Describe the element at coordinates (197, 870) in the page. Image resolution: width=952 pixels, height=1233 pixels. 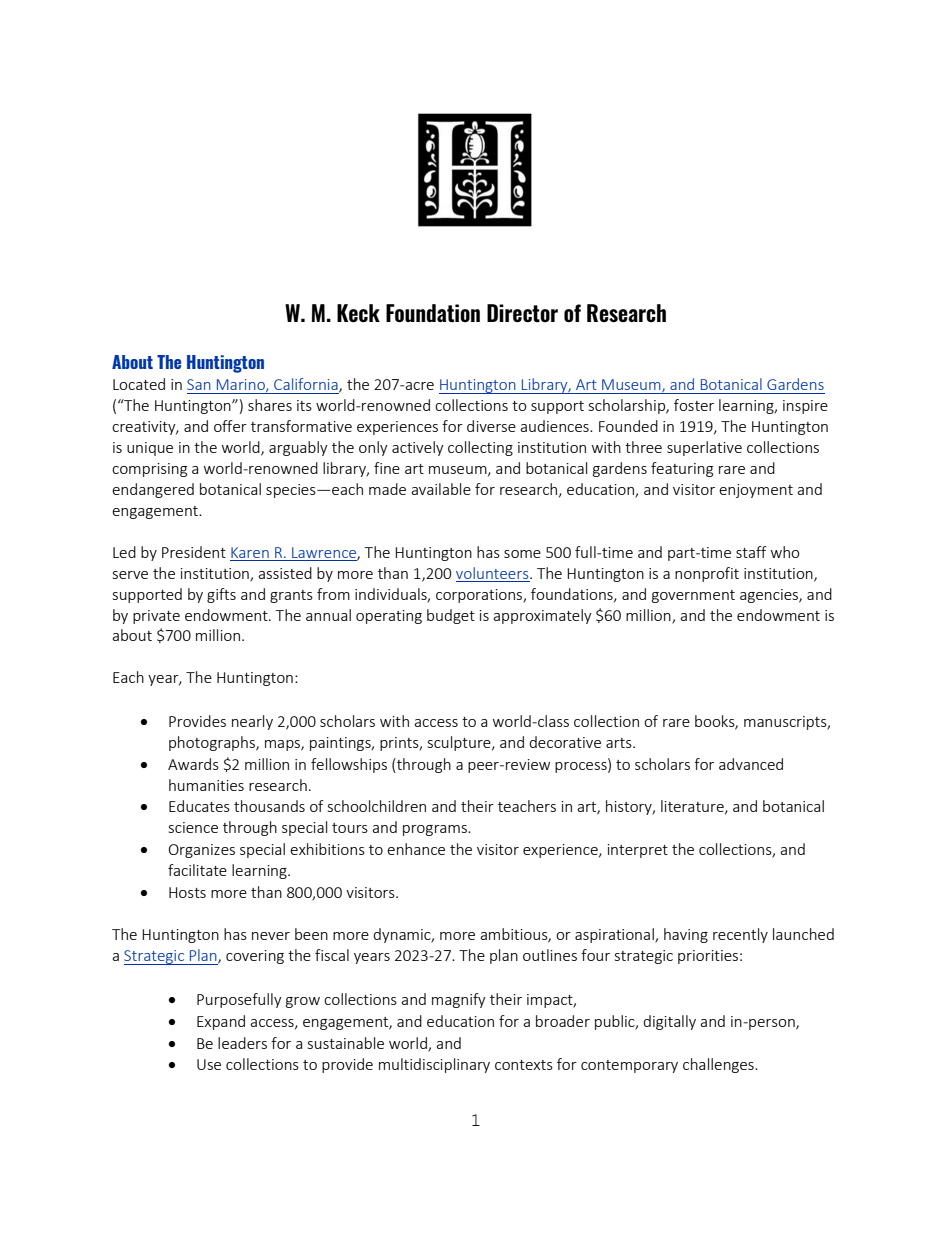
I see `facilitate` at that location.
